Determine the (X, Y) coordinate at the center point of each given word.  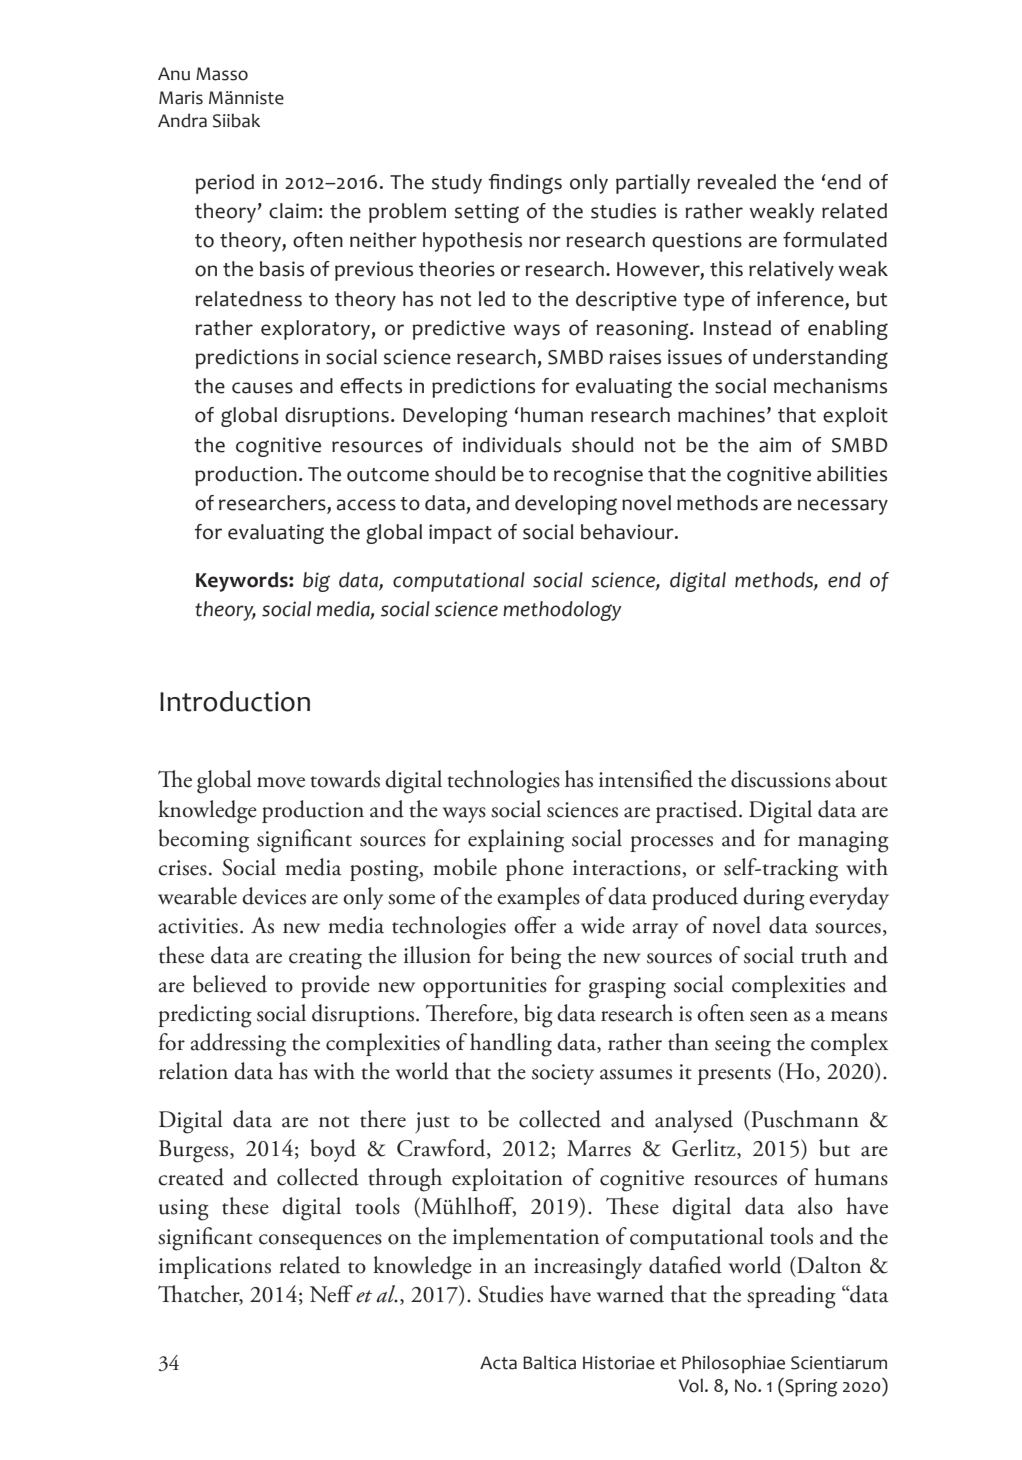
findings (525, 184)
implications (215, 1267)
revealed (736, 182)
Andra (182, 120)
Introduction (235, 701)
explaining (516, 841)
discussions (781, 779)
